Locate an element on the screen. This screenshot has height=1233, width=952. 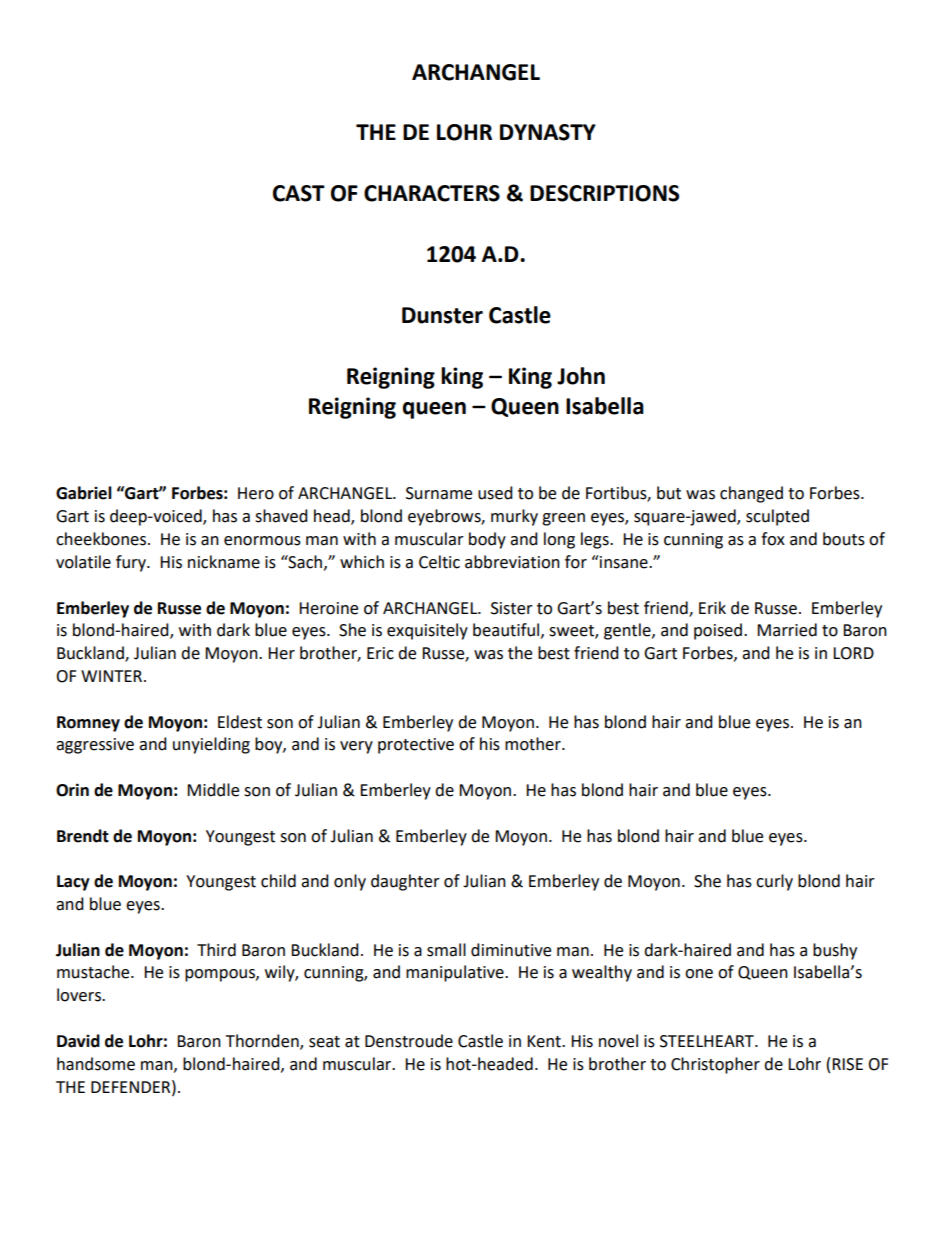
Sister is located at coordinates (512, 608).
